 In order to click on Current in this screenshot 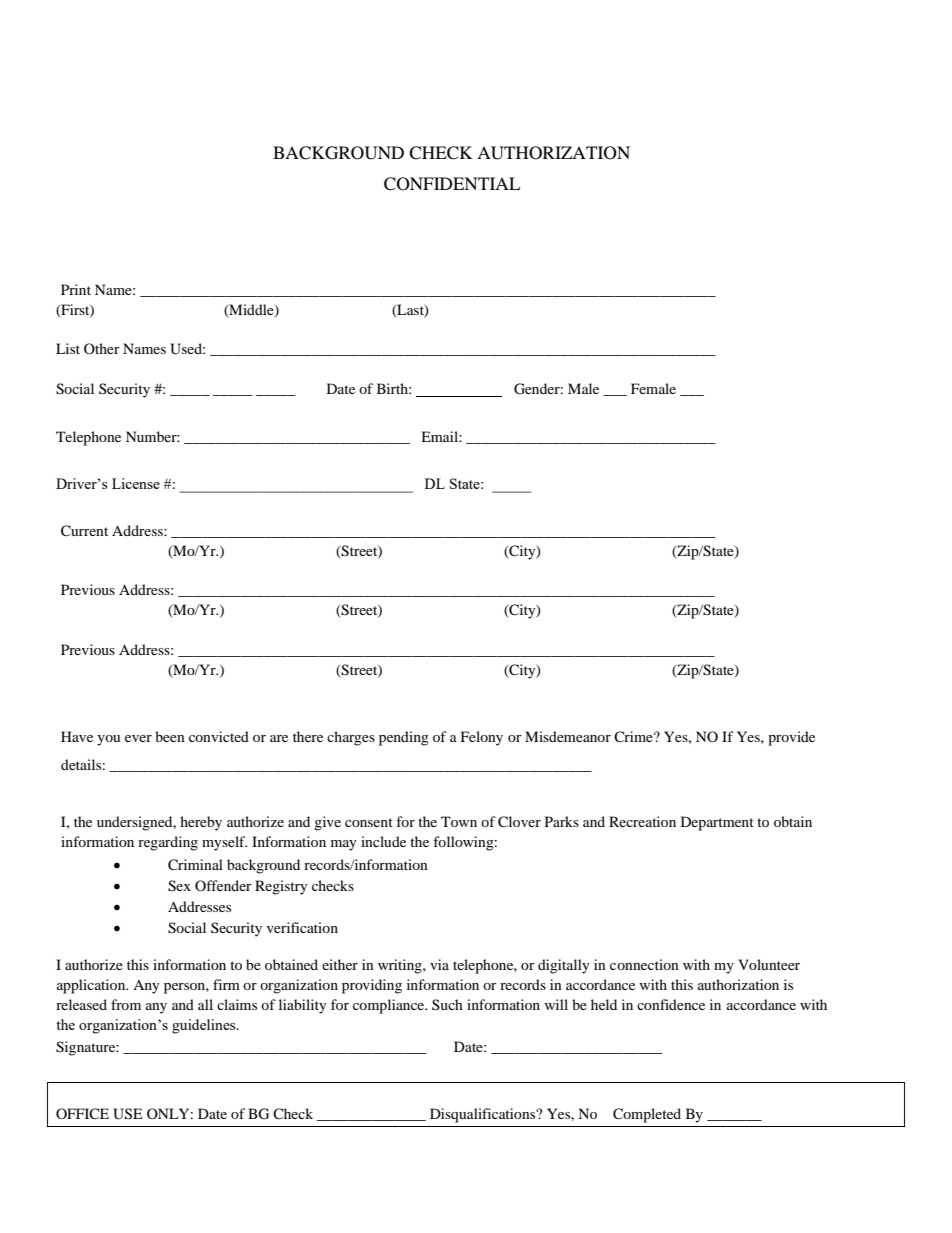, I will do `click(84, 531)`.
